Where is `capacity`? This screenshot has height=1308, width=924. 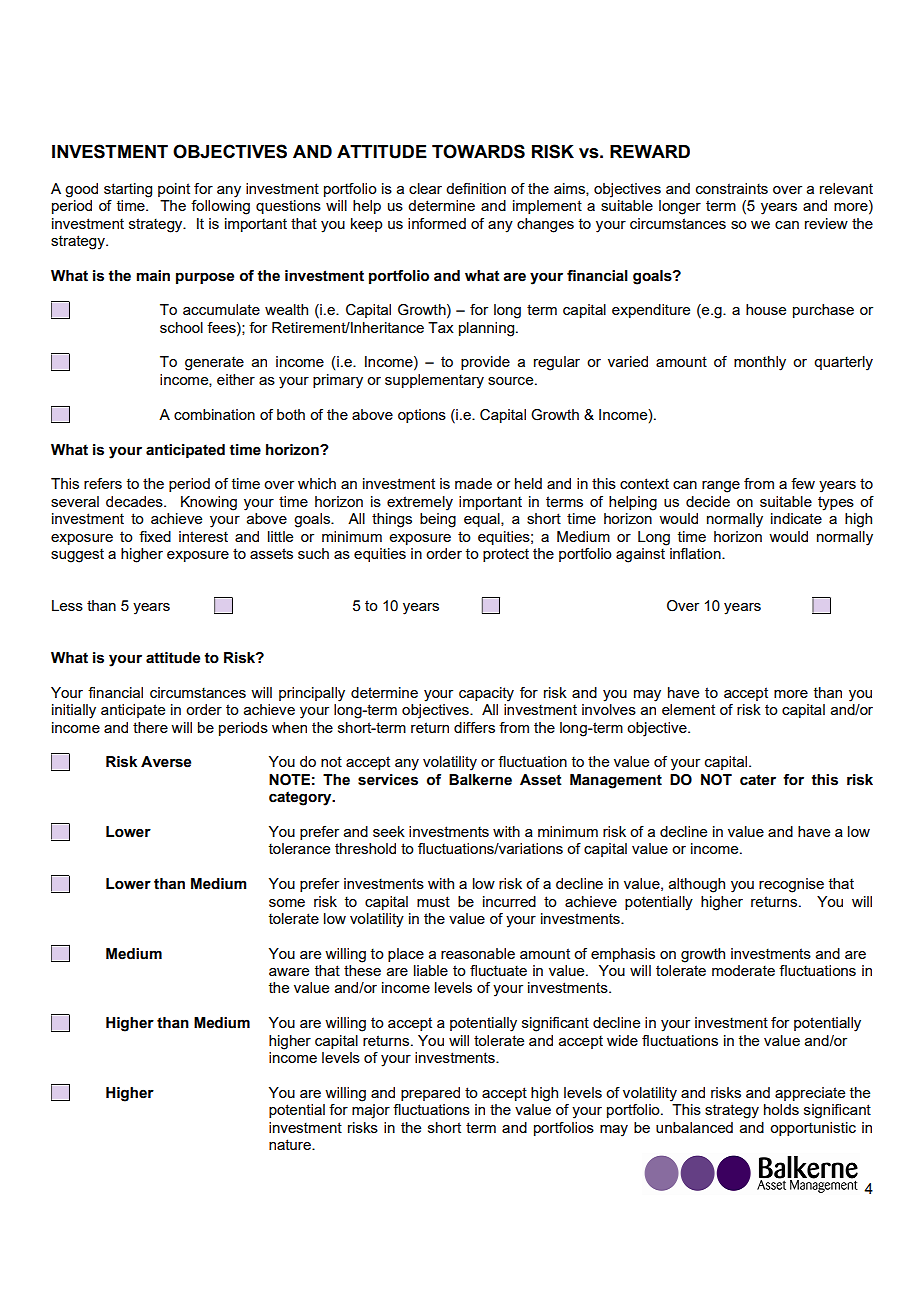 capacity is located at coordinates (486, 694).
